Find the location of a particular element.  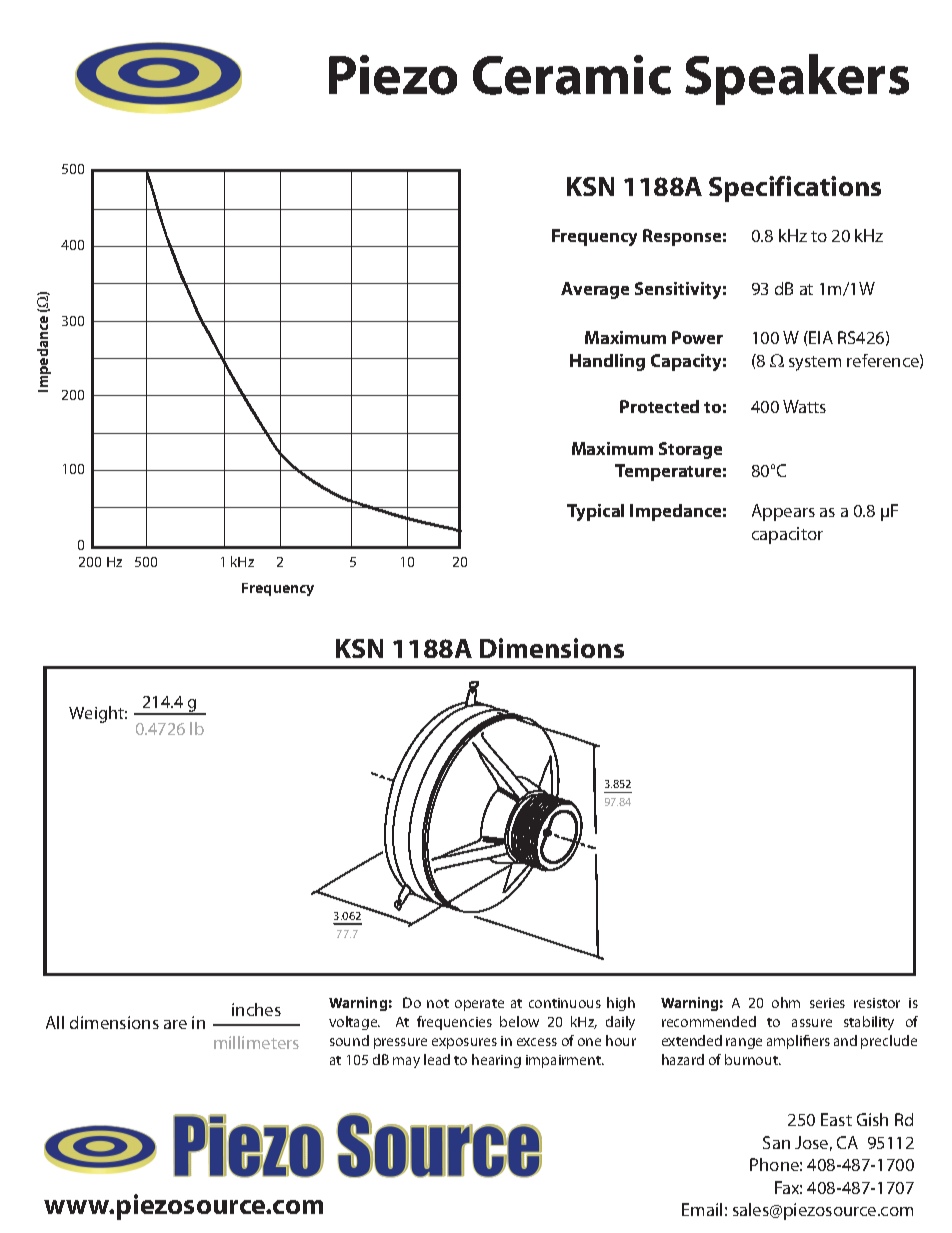

Appears is located at coordinates (783, 512).
